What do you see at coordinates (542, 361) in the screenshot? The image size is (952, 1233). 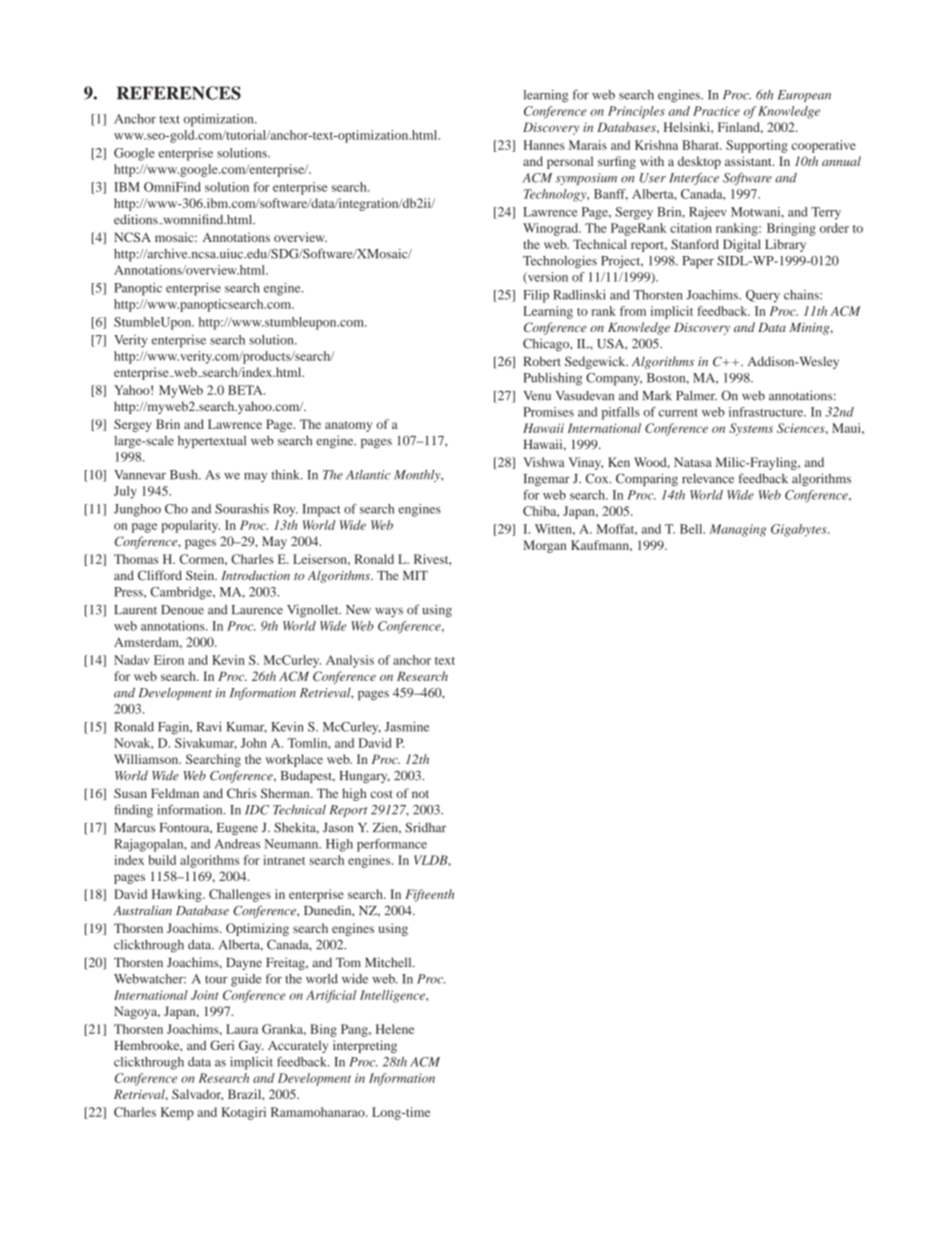 I see `Robert` at bounding box center [542, 361].
